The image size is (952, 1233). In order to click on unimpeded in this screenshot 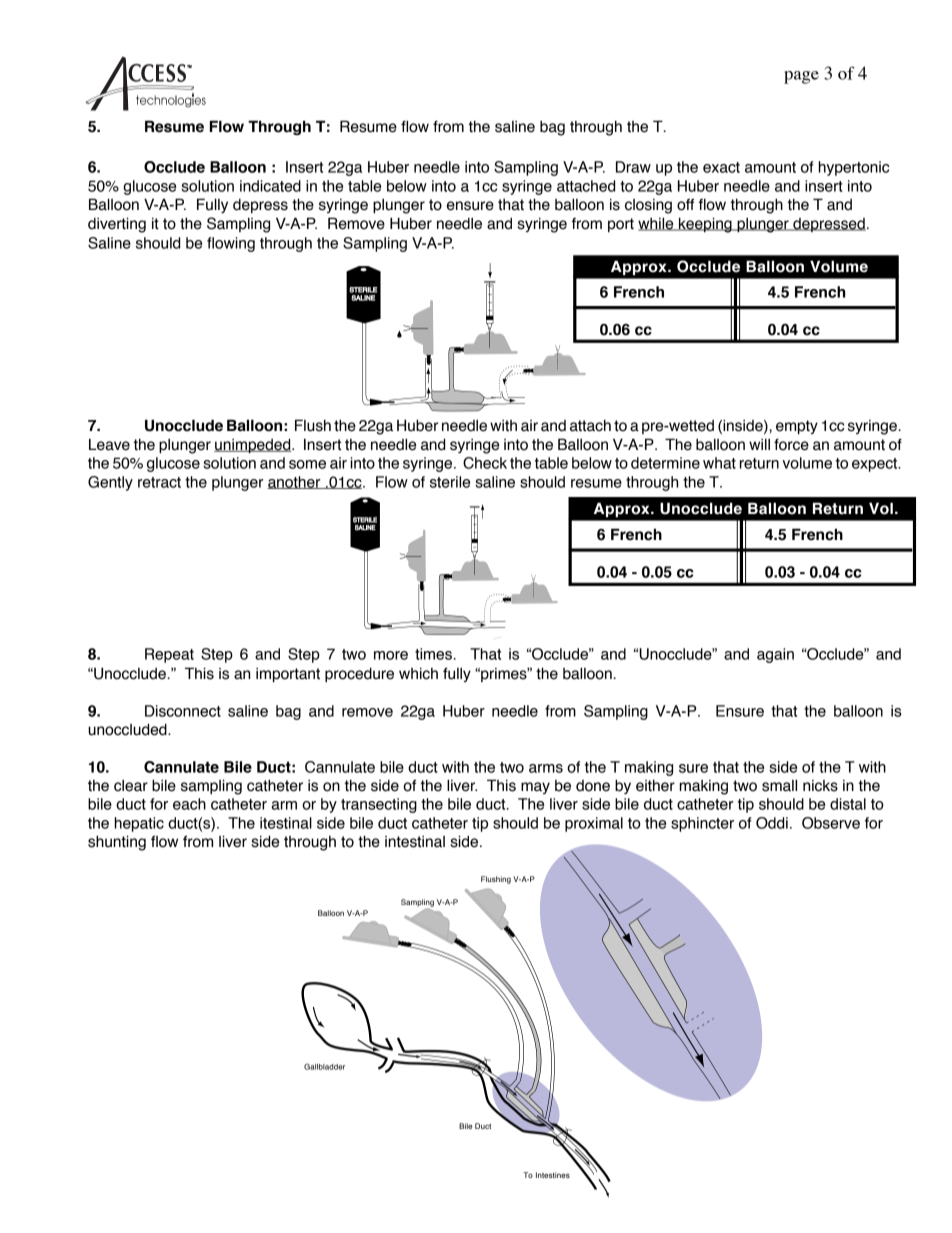, I will do `click(253, 445)`.
